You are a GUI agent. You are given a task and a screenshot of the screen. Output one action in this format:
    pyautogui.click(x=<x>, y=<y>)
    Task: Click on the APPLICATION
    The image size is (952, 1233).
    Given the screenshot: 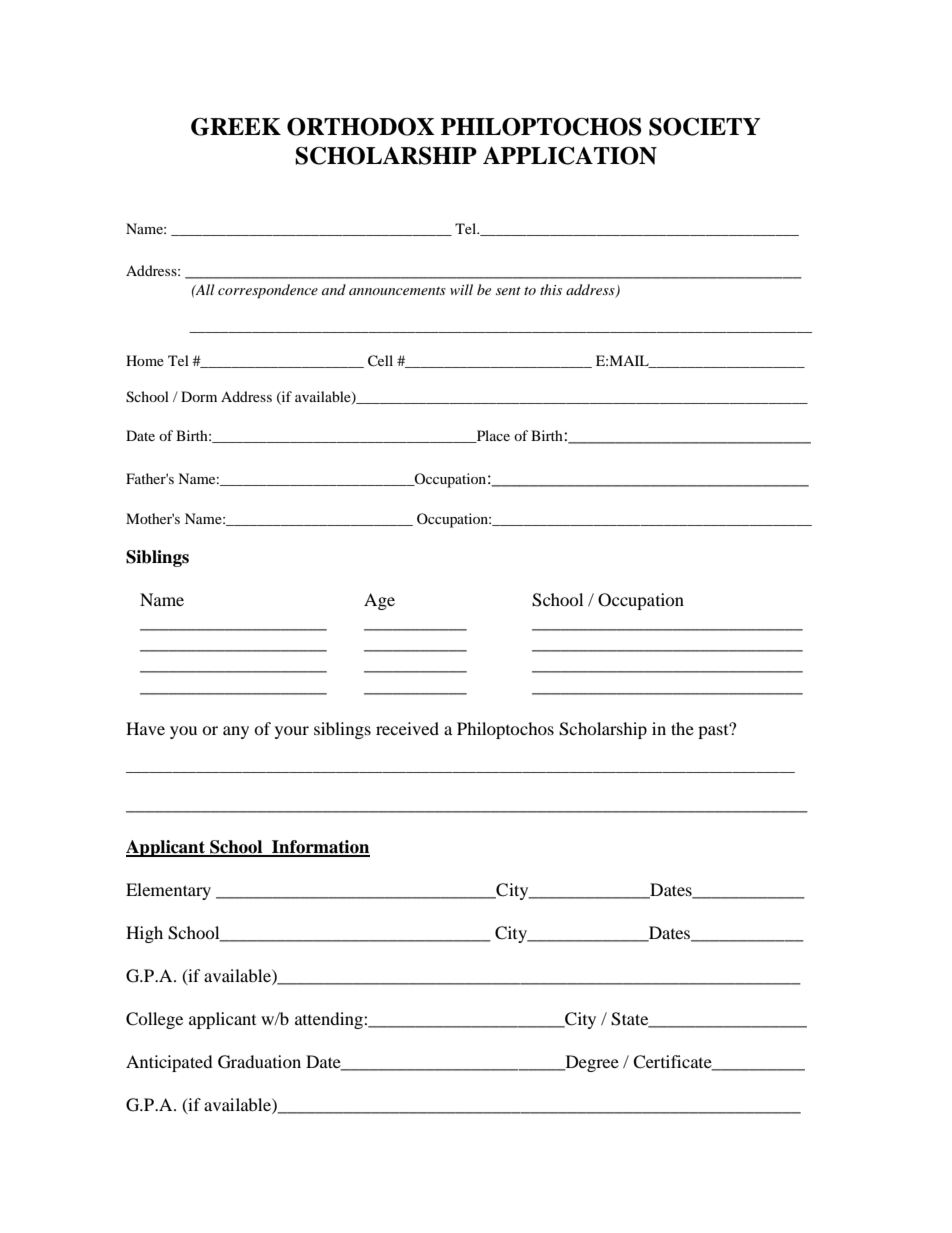 What is the action you would take?
    pyautogui.click(x=570, y=155)
